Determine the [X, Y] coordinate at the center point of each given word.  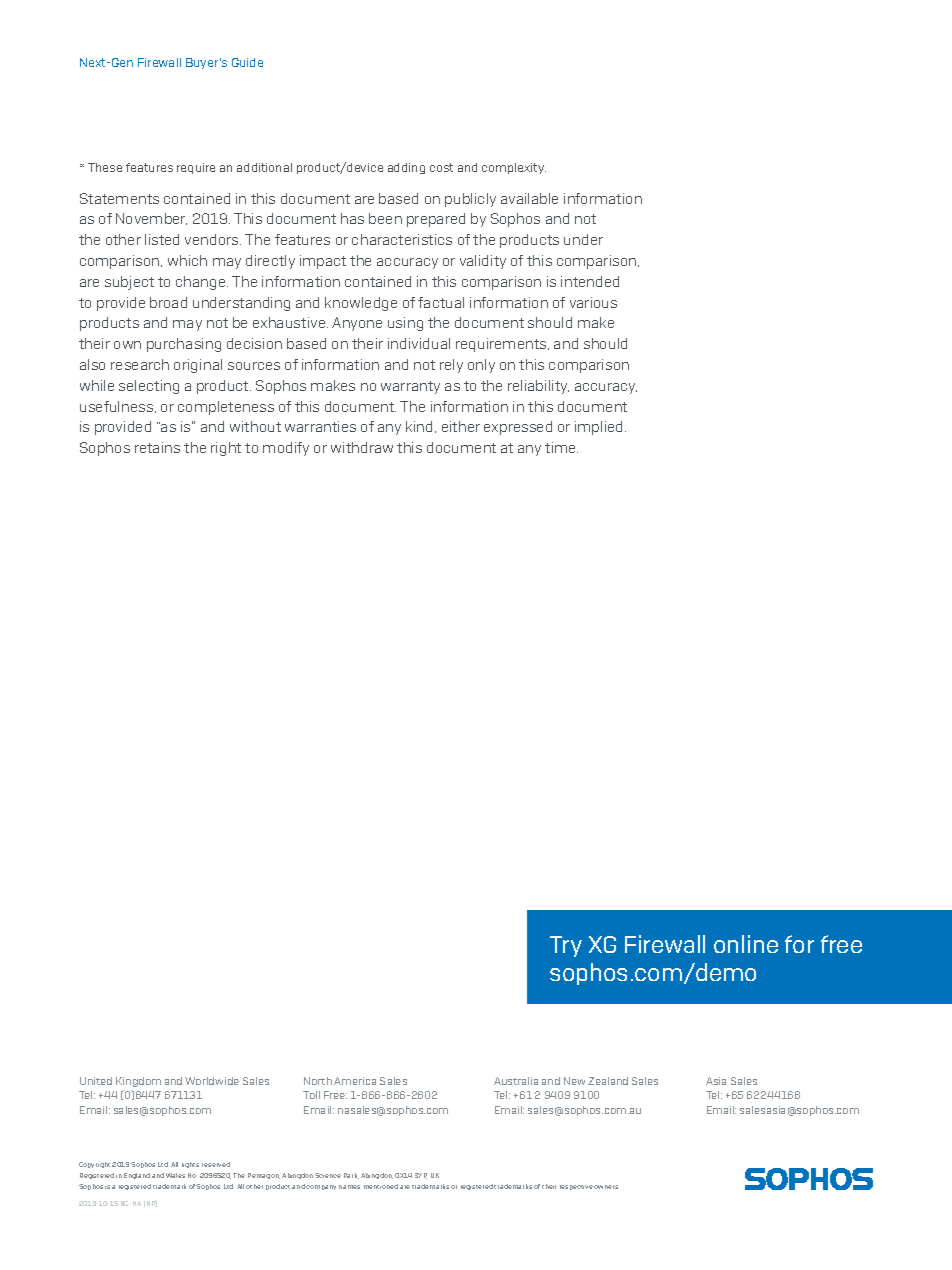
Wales [175, 1175]
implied [600, 428]
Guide [247, 62]
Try [566, 946]
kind [421, 427]
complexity [514, 168]
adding [406, 168]
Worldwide [212, 1081]
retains [157, 447]
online [746, 944]
